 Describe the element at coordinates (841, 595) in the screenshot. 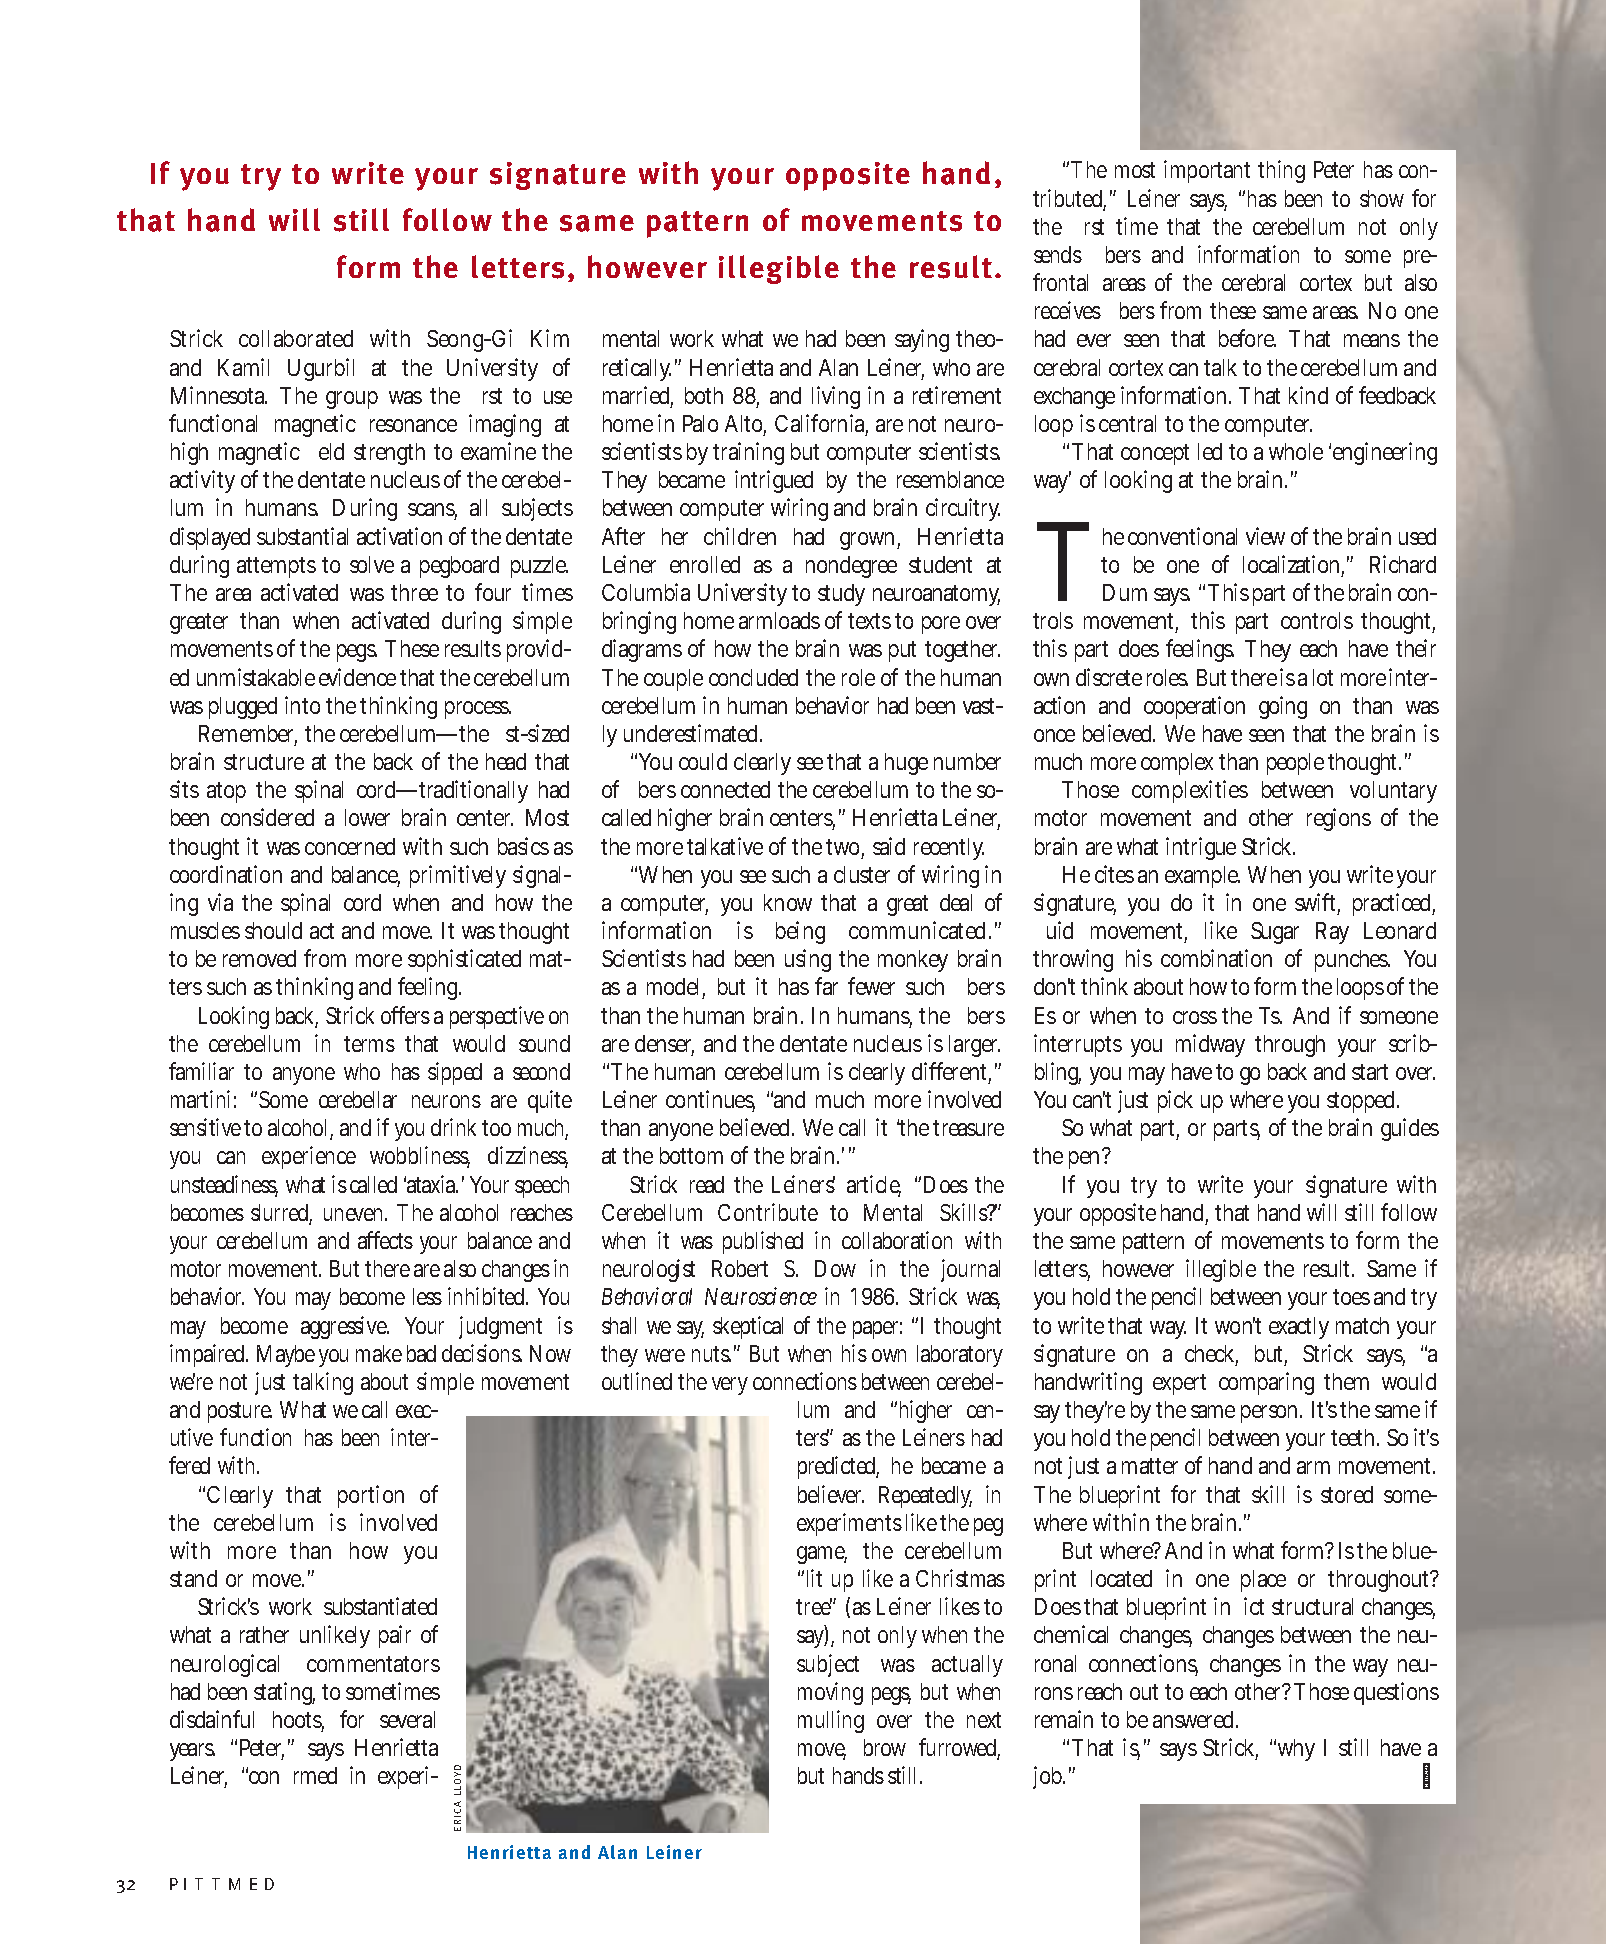

I see `study` at that location.
